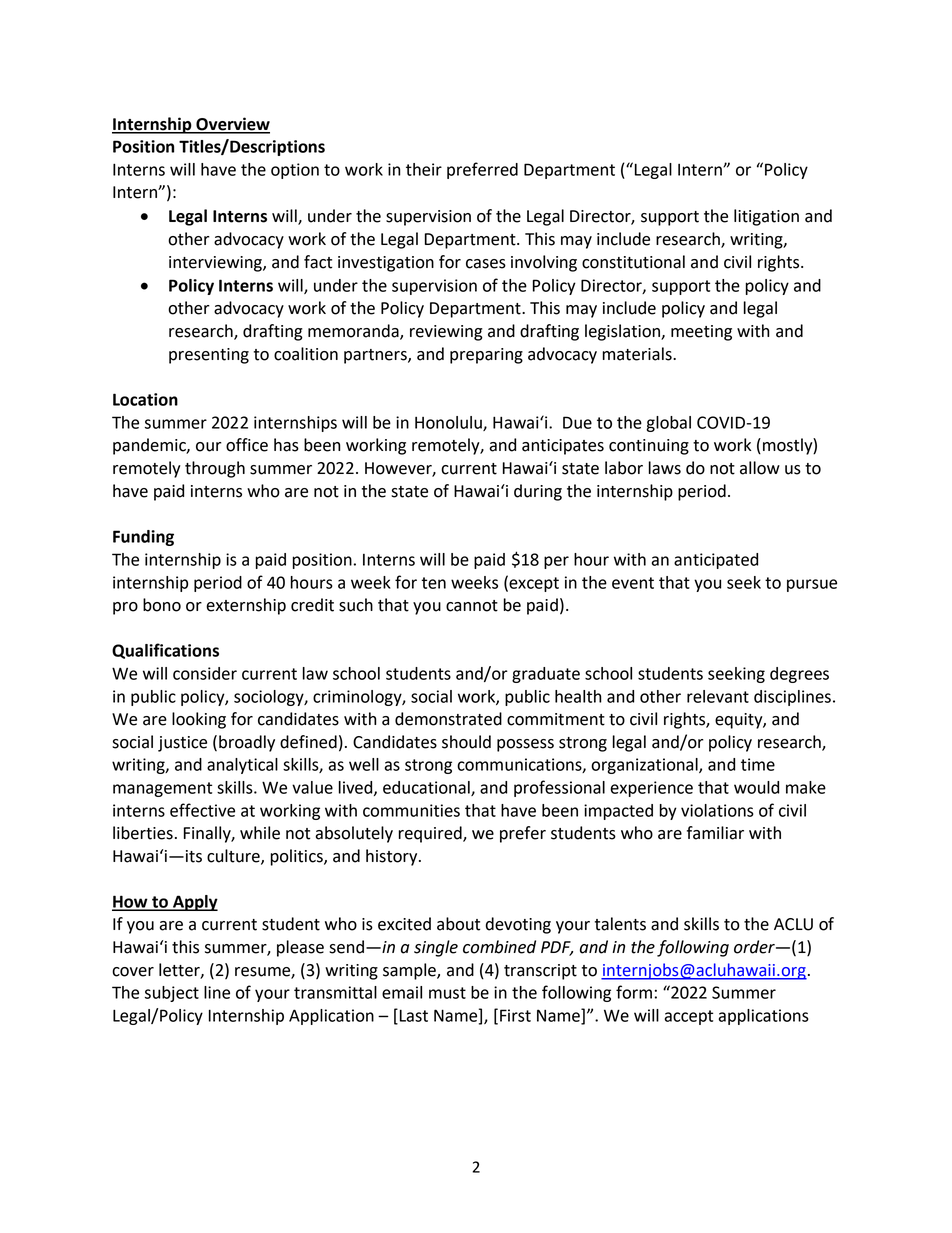 The width and height of the screenshot is (952, 1233). Describe the element at coordinates (247, 445) in the screenshot. I see `office` at that location.
